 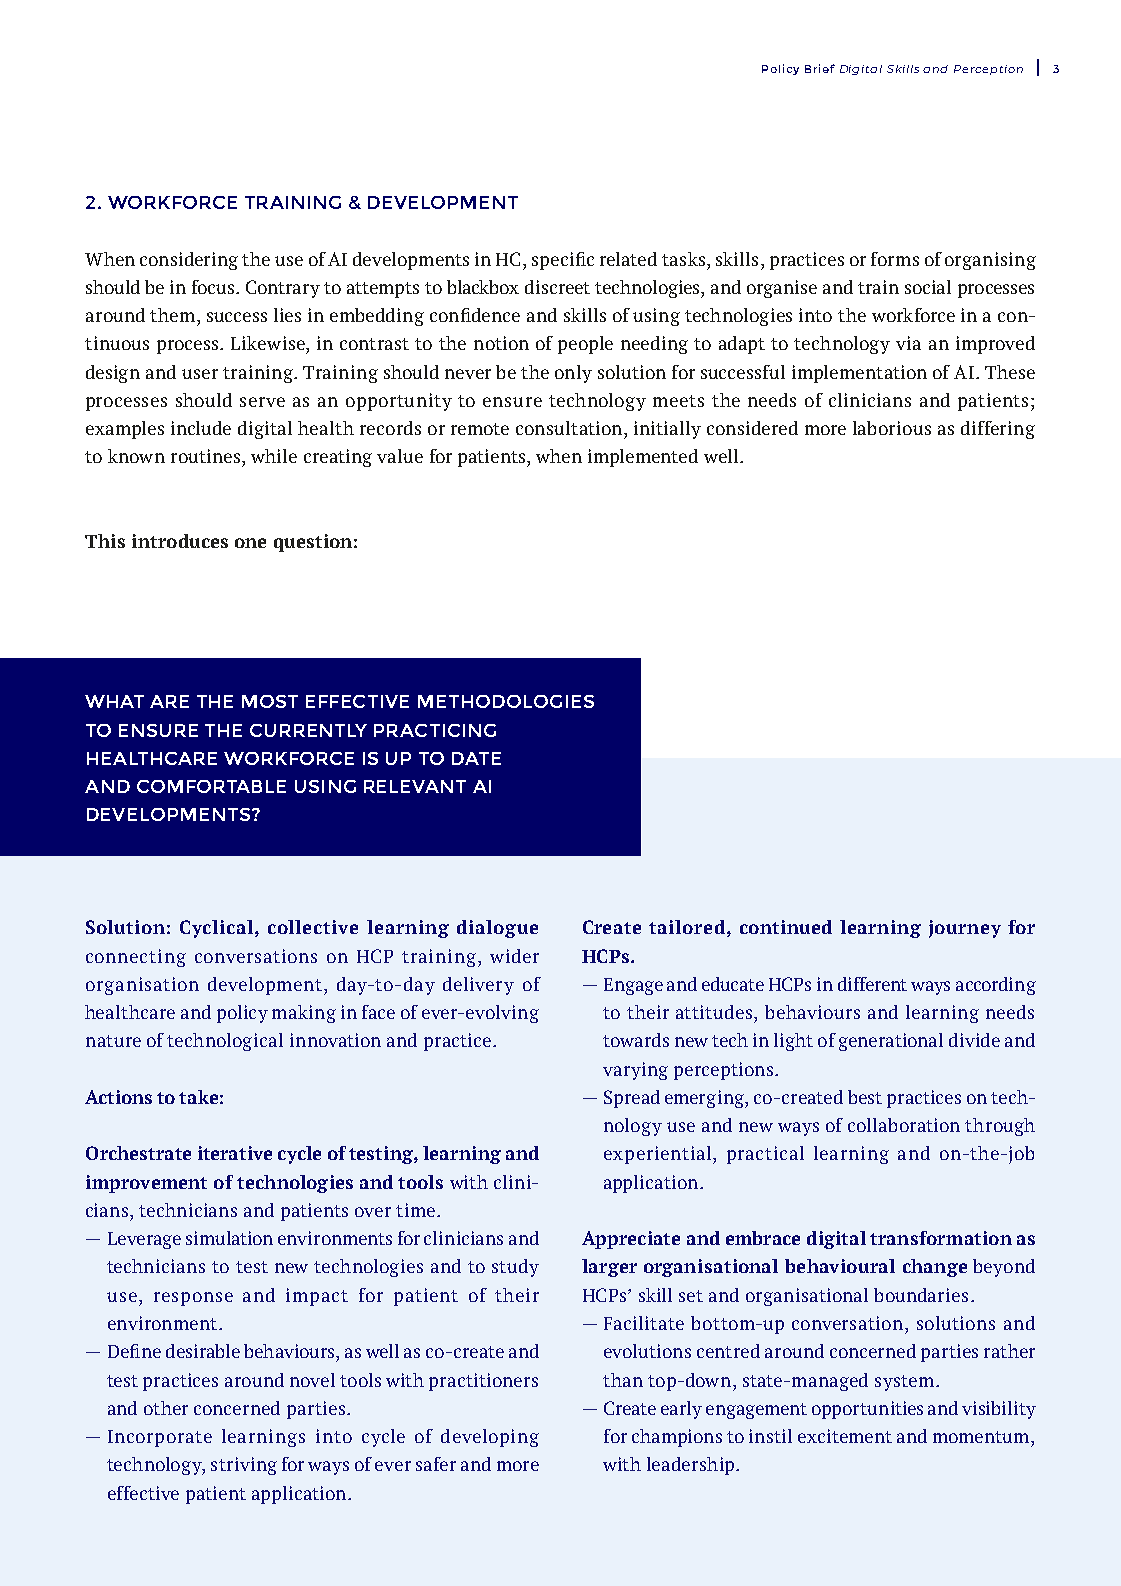 I want to click on user, so click(x=200, y=374).
